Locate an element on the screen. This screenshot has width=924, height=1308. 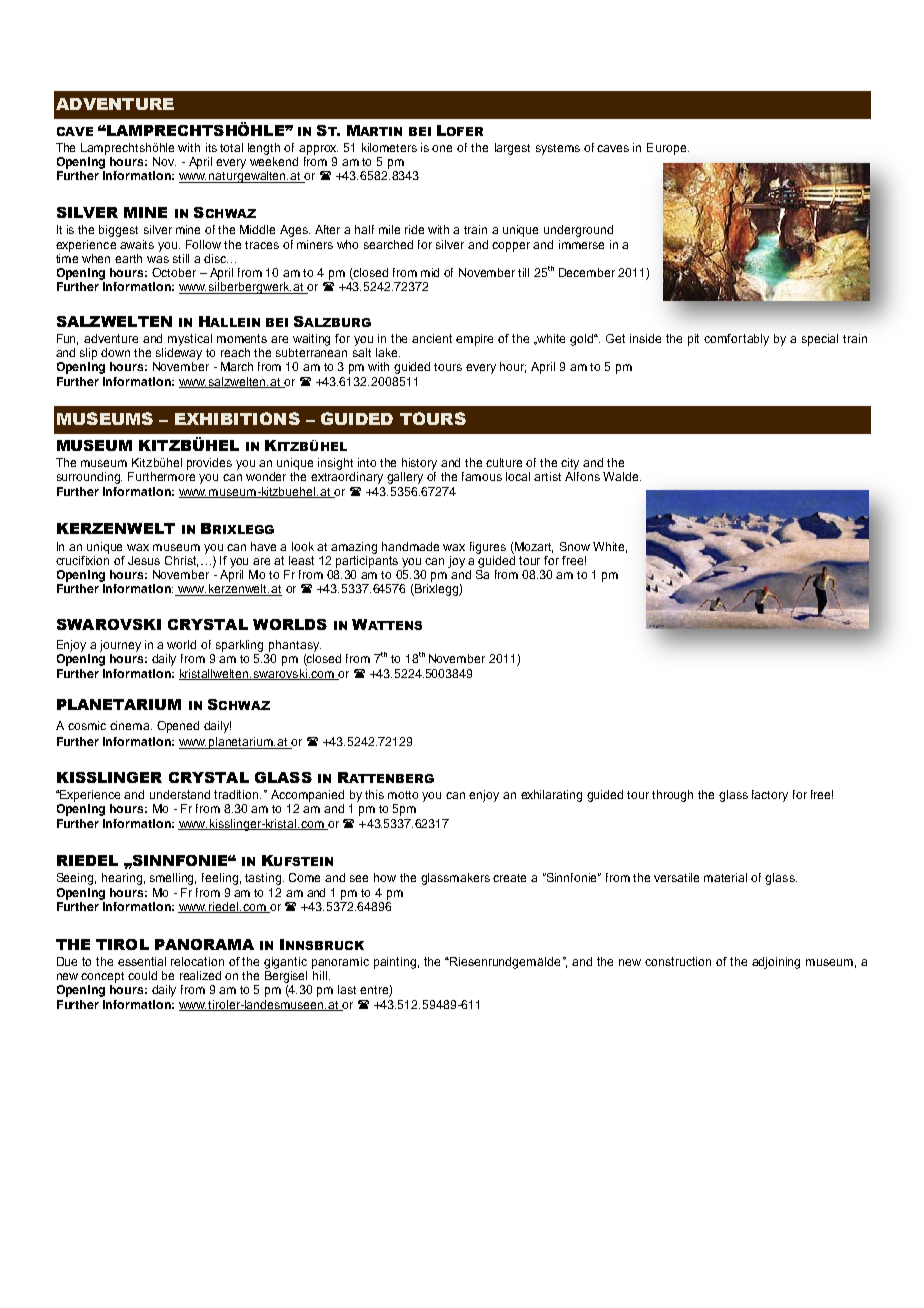
motto is located at coordinates (403, 795).
